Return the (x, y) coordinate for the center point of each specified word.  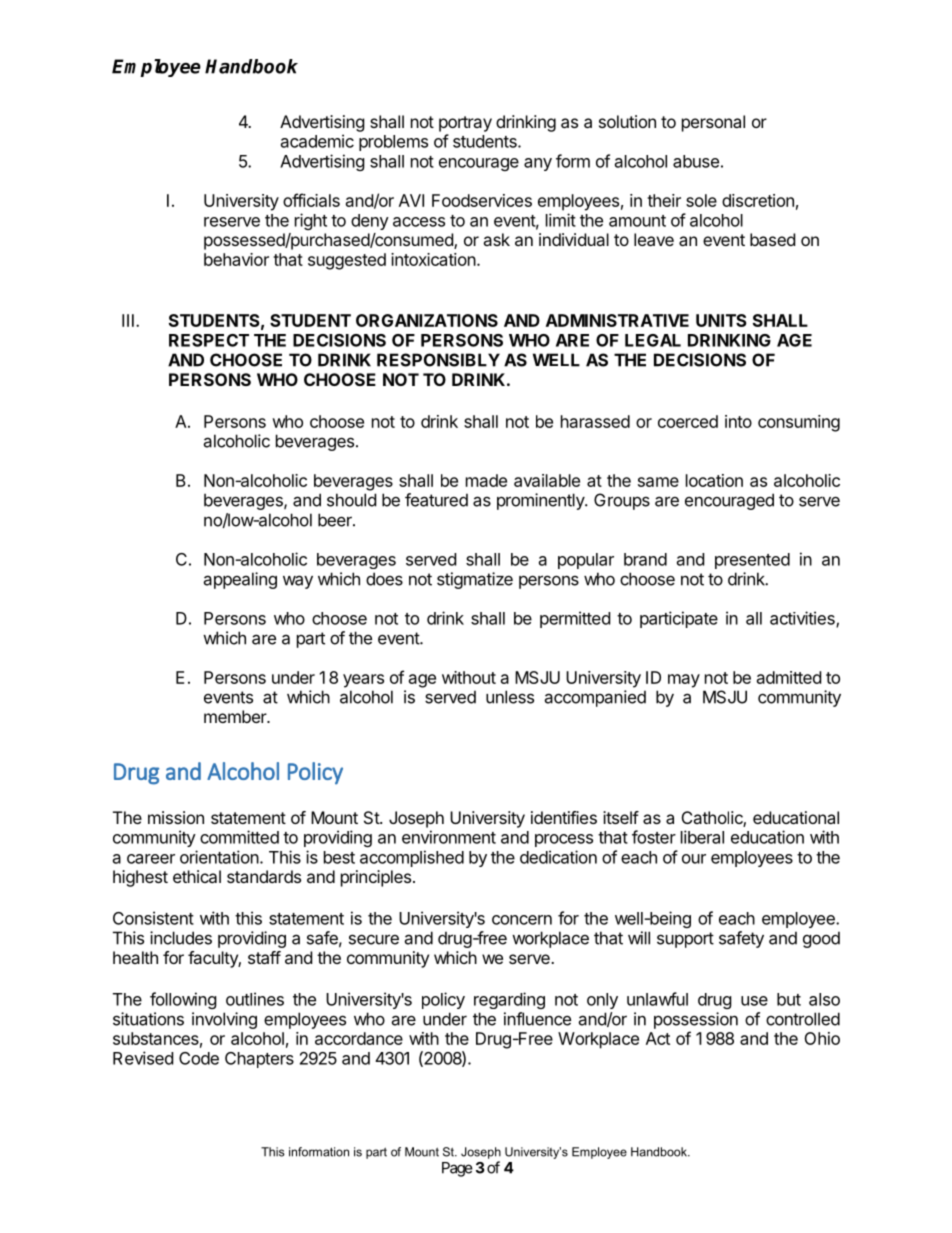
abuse (696, 161)
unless (510, 697)
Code (199, 1058)
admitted (789, 677)
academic (317, 141)
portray (465, 124)
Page (457, 1169)
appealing (240, 580)
